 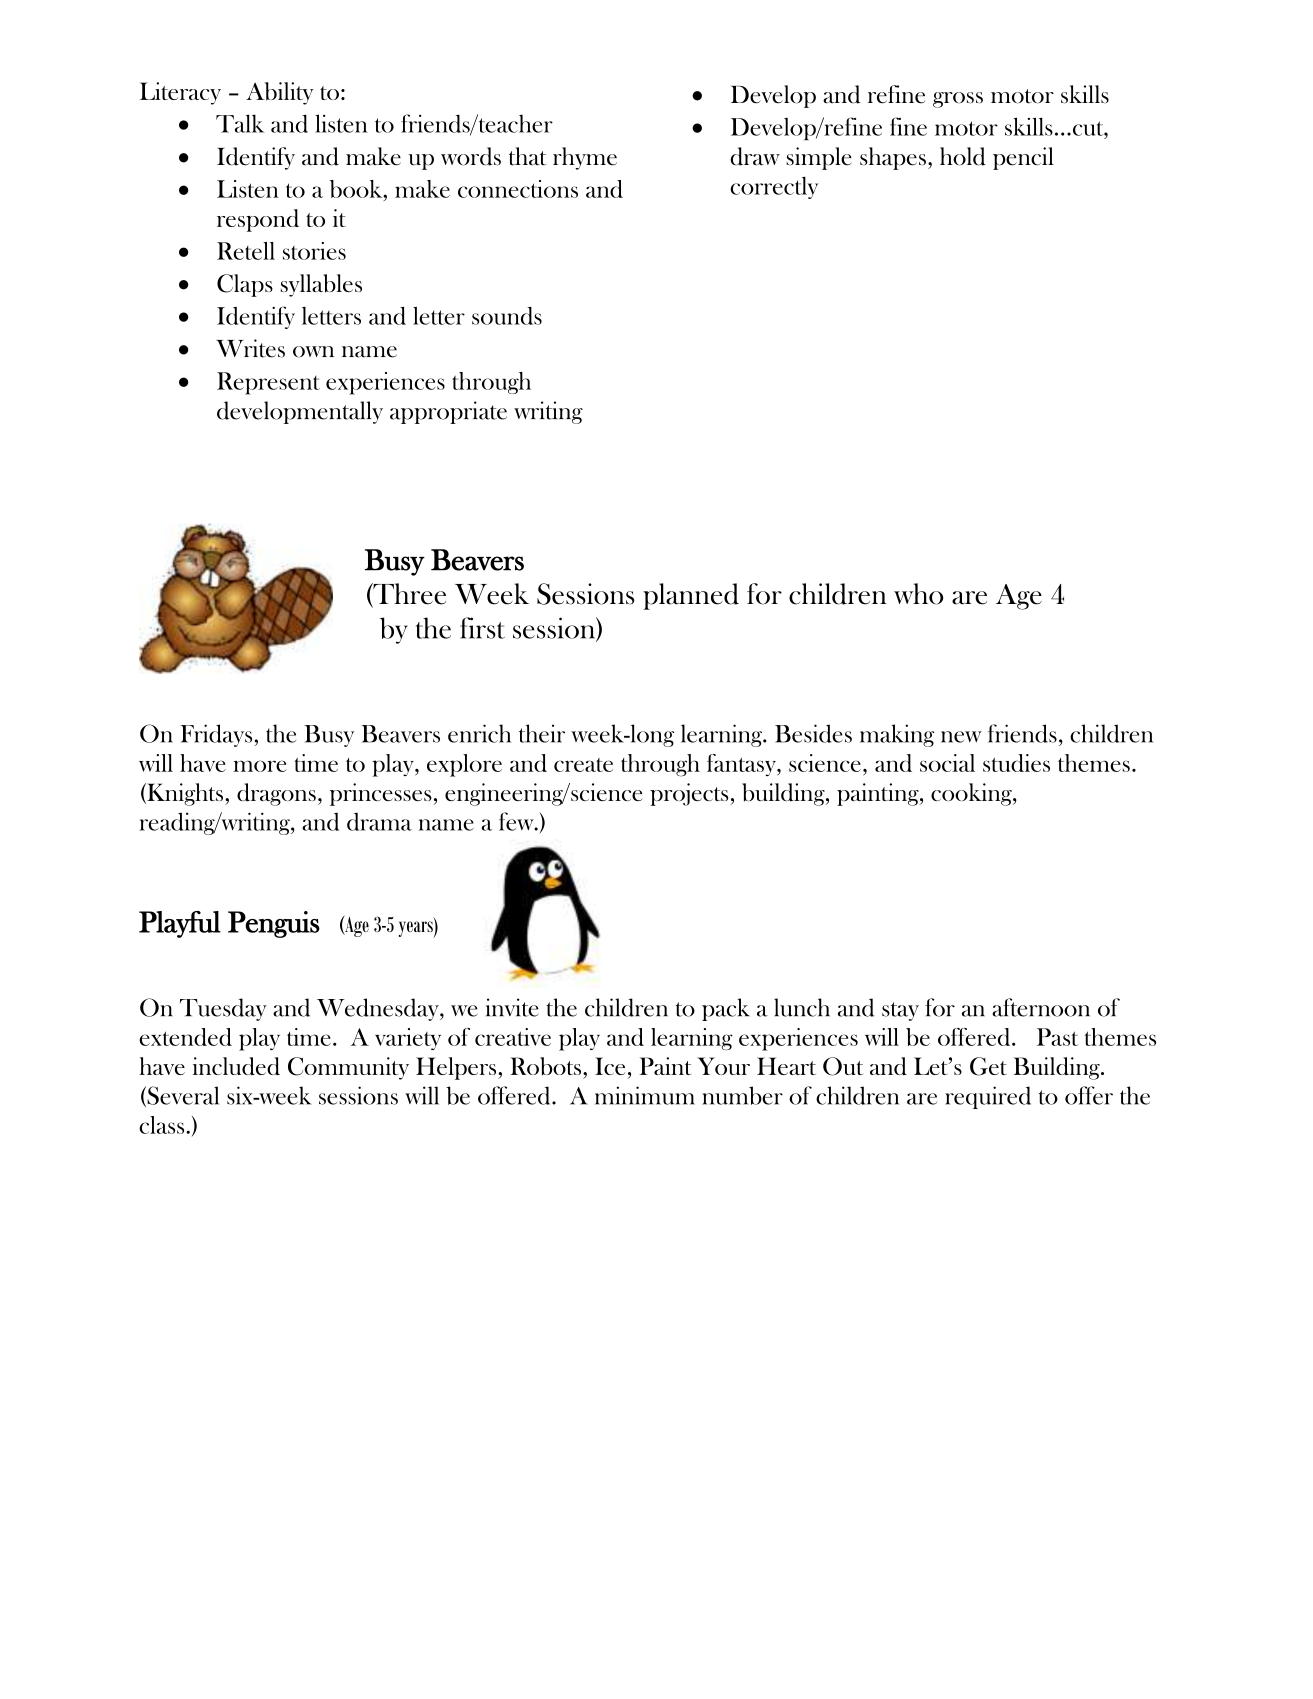 I want to click on included, so click(x=236, y=1066).
